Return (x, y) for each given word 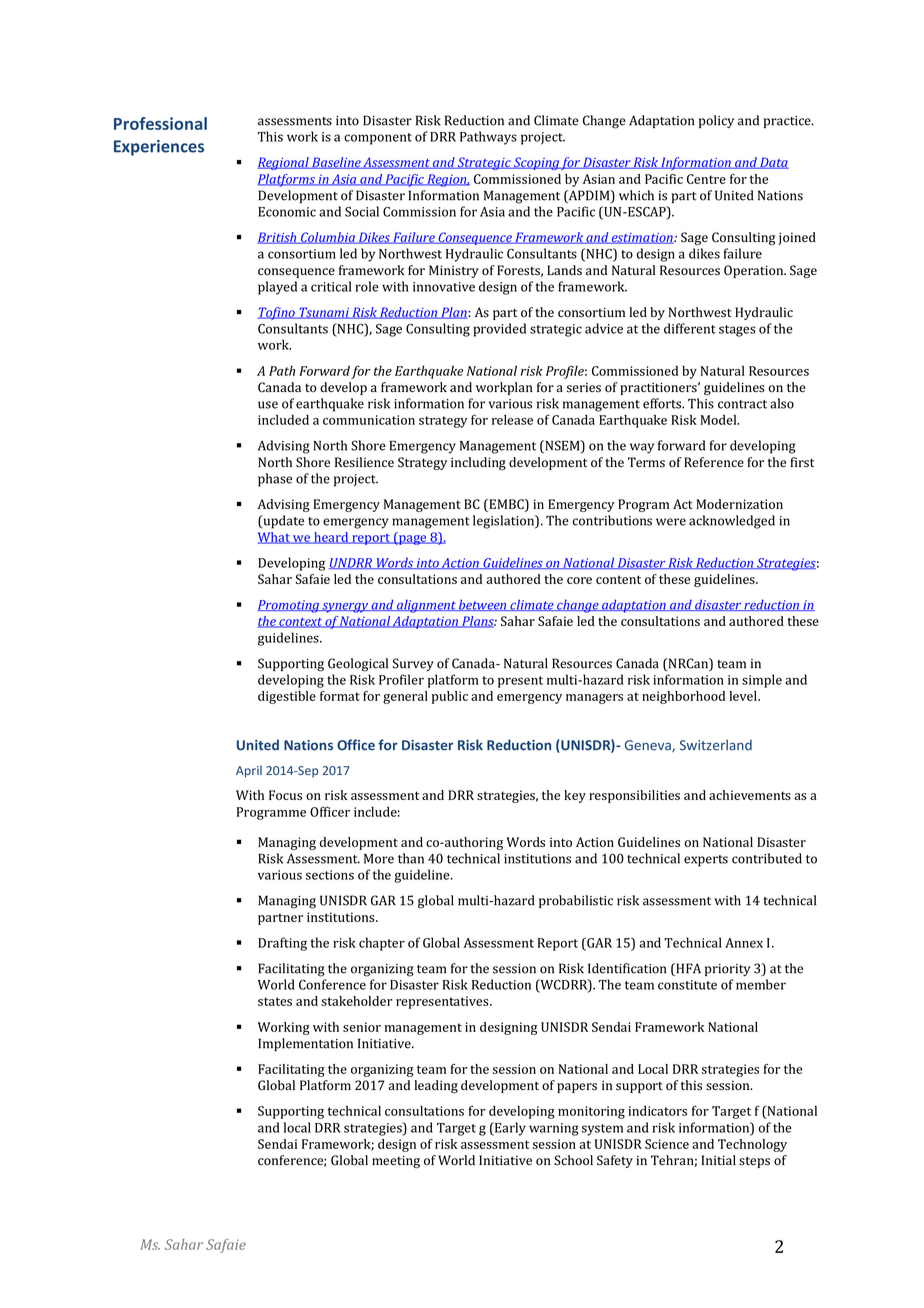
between (483, 605)
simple (762, 681)
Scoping (536, 163)
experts (706, 861)
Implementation (305, 1044)
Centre (706, 179)
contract (742, 404)
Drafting (282, 944)
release (512, 420)
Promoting (289, 606)
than (411, 858)
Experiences (159, 148)
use (268, 405)
